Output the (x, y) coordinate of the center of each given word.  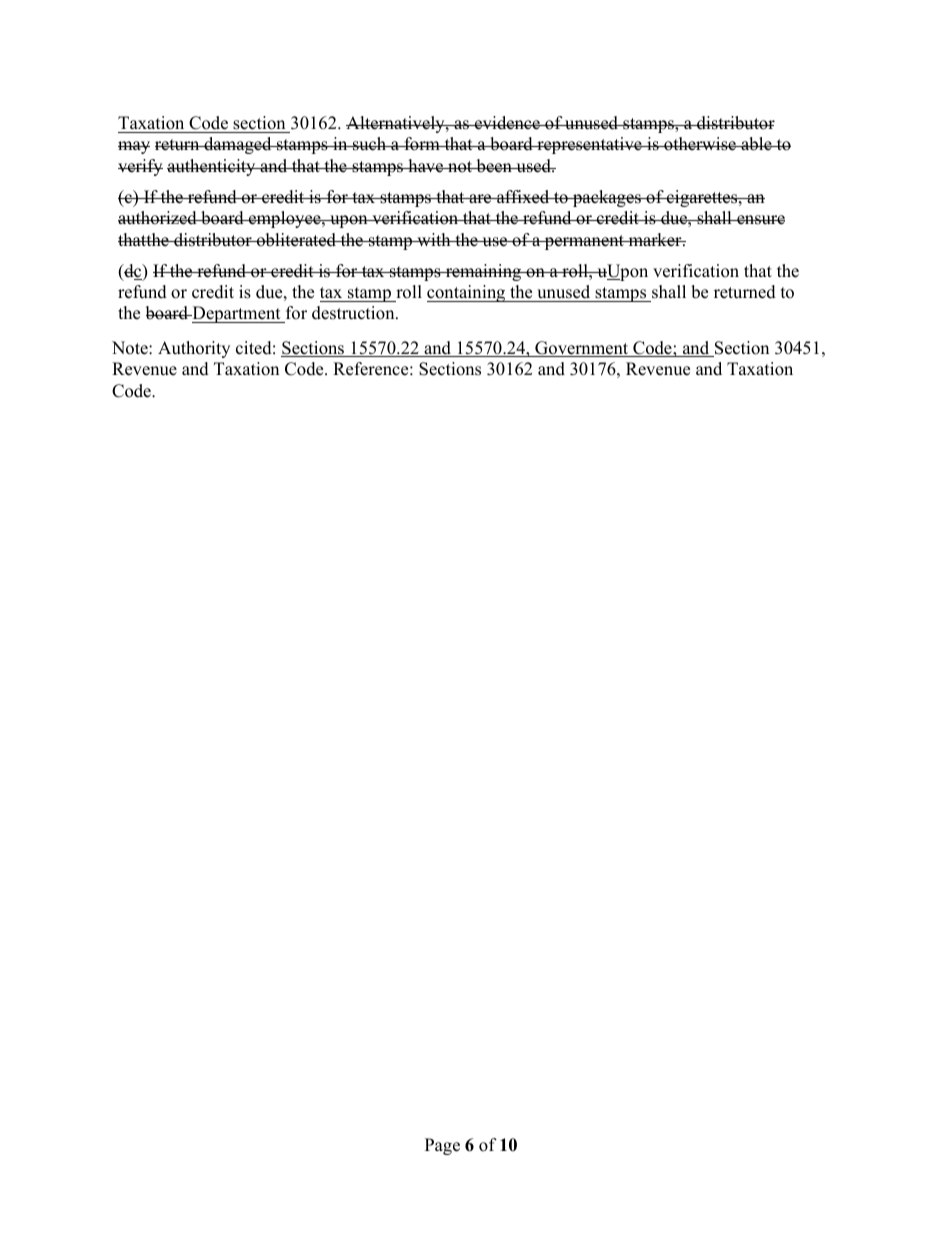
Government (582, 349)
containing (467, 293)
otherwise (700, 144)
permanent (584, 242)
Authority (194, 349)
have (426, 166)
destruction (354, 313)
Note (131, 348)
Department (236, 314)
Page (442, 1146)
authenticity (212, 167)
